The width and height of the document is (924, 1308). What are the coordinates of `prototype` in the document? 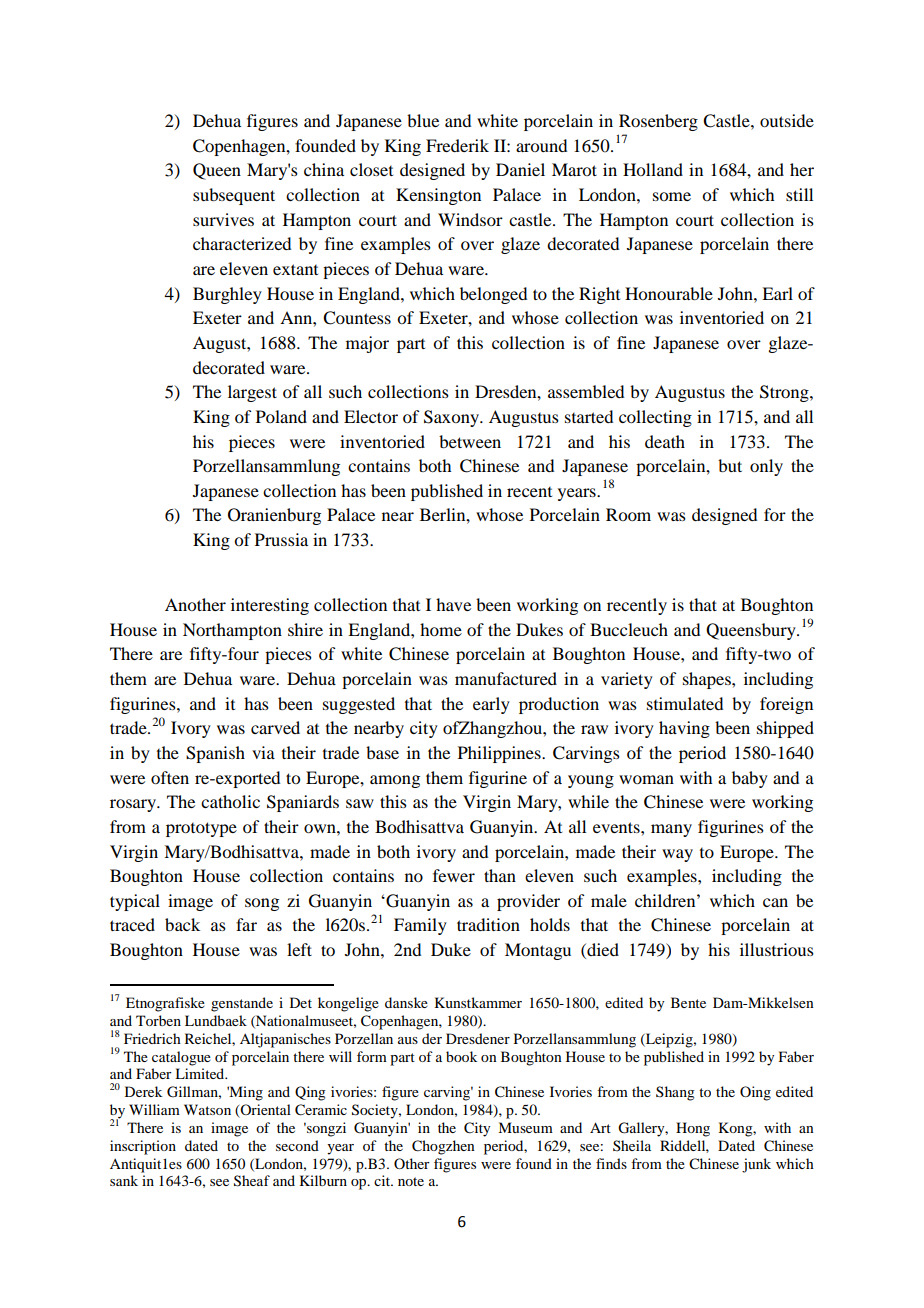 It's located at (201, 829).
